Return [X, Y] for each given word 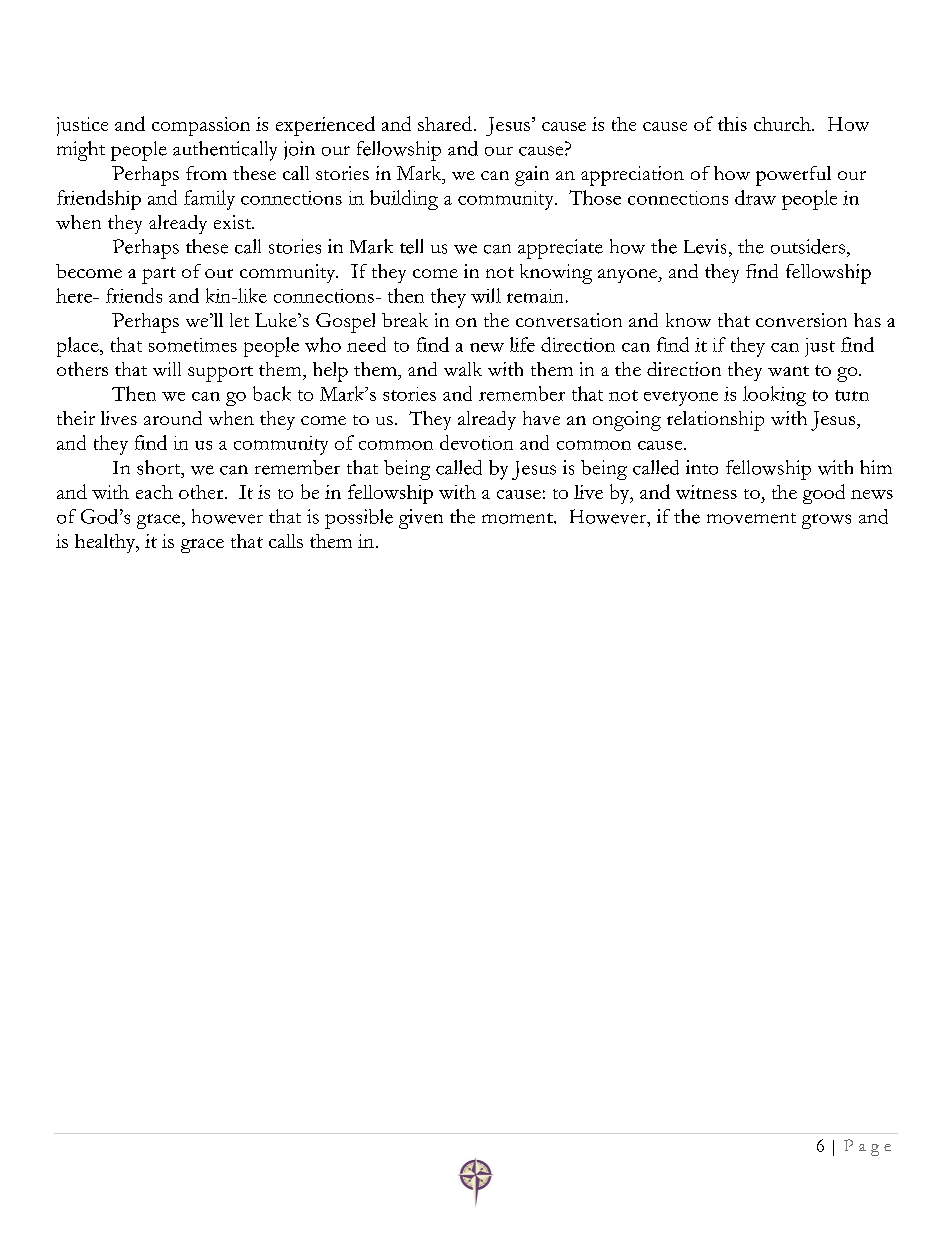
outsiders [808, 246]
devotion [476, 442]
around [173, 418]
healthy [106, 543]
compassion [201, 126]
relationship [715, 421]
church [783, 124]
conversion [801, 320]
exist [234, 222]
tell [411, 246]
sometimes [193, 345]
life [522, 344]
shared [445, 123]
